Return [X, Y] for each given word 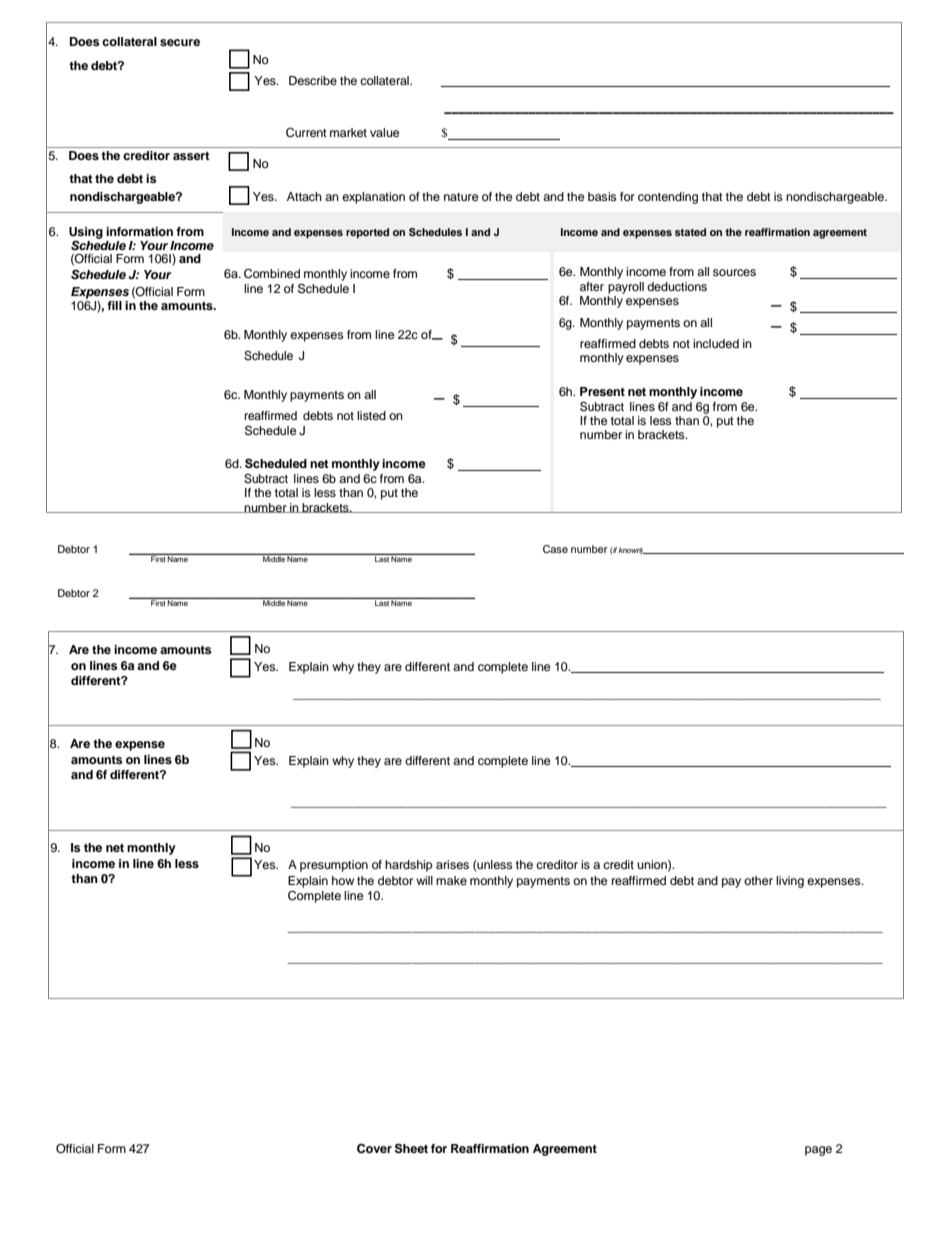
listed [371, 415]
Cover [374, 1149]
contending [668, 198]
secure [180, 42]
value [385, 132]
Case [555, 549]
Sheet [411, 1148]
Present [602, 391]
